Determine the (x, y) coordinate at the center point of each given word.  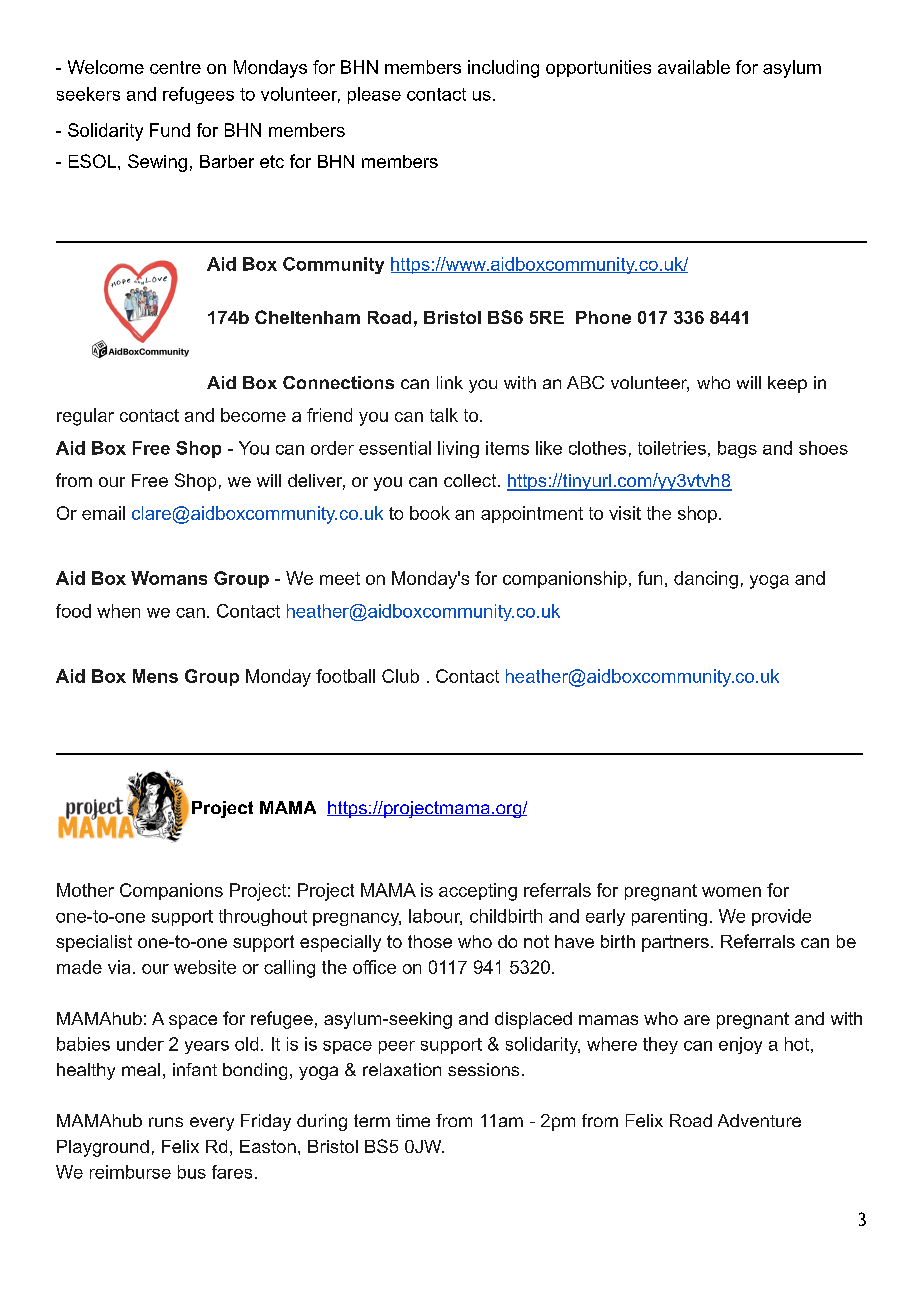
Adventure (759, 1120)
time (413, 1120)
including (503, 69)
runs (166, 1122)
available (694, 67)
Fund (170, 130)
